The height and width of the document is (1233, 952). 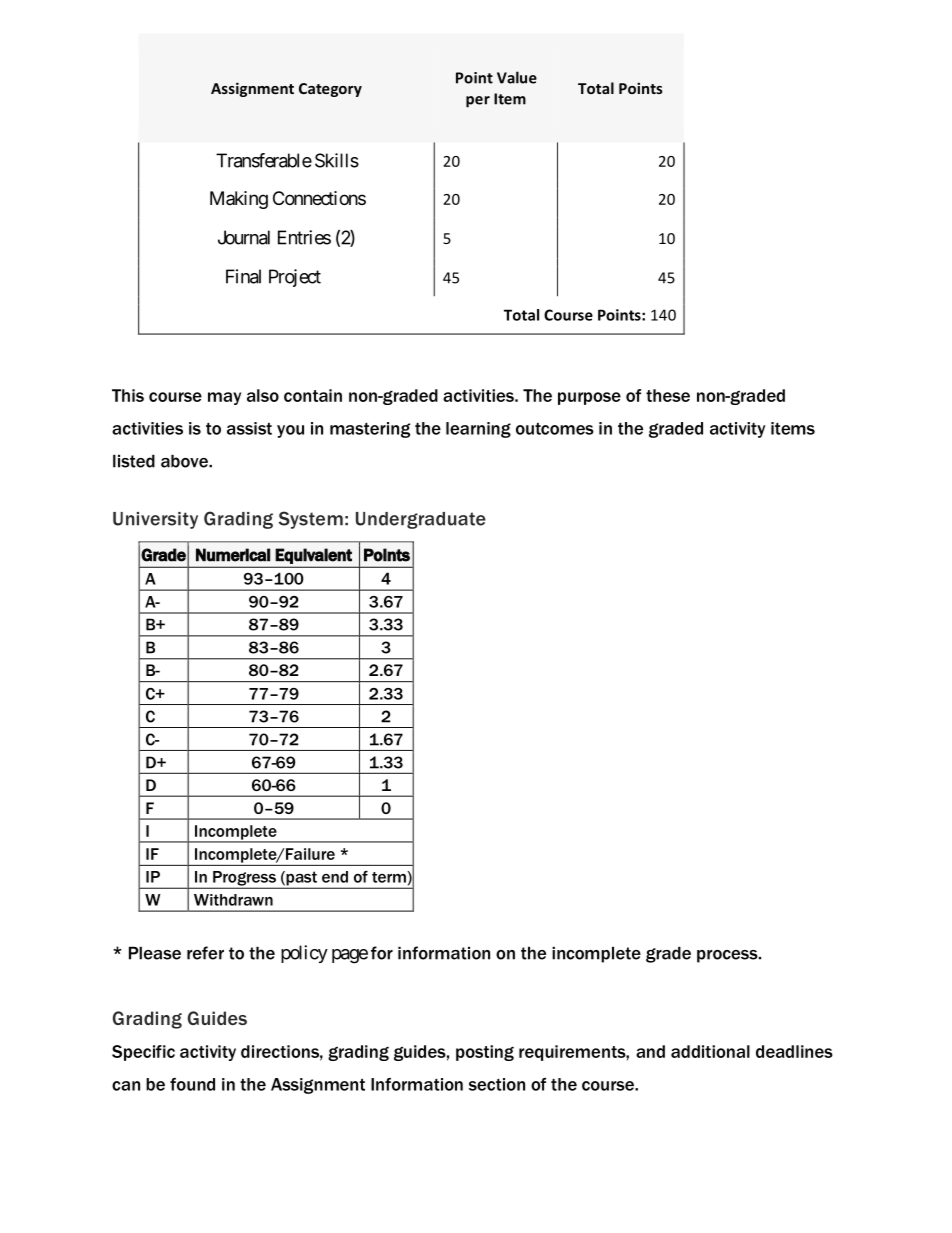 I want to click on Progress, so click(x=244, y=879).
